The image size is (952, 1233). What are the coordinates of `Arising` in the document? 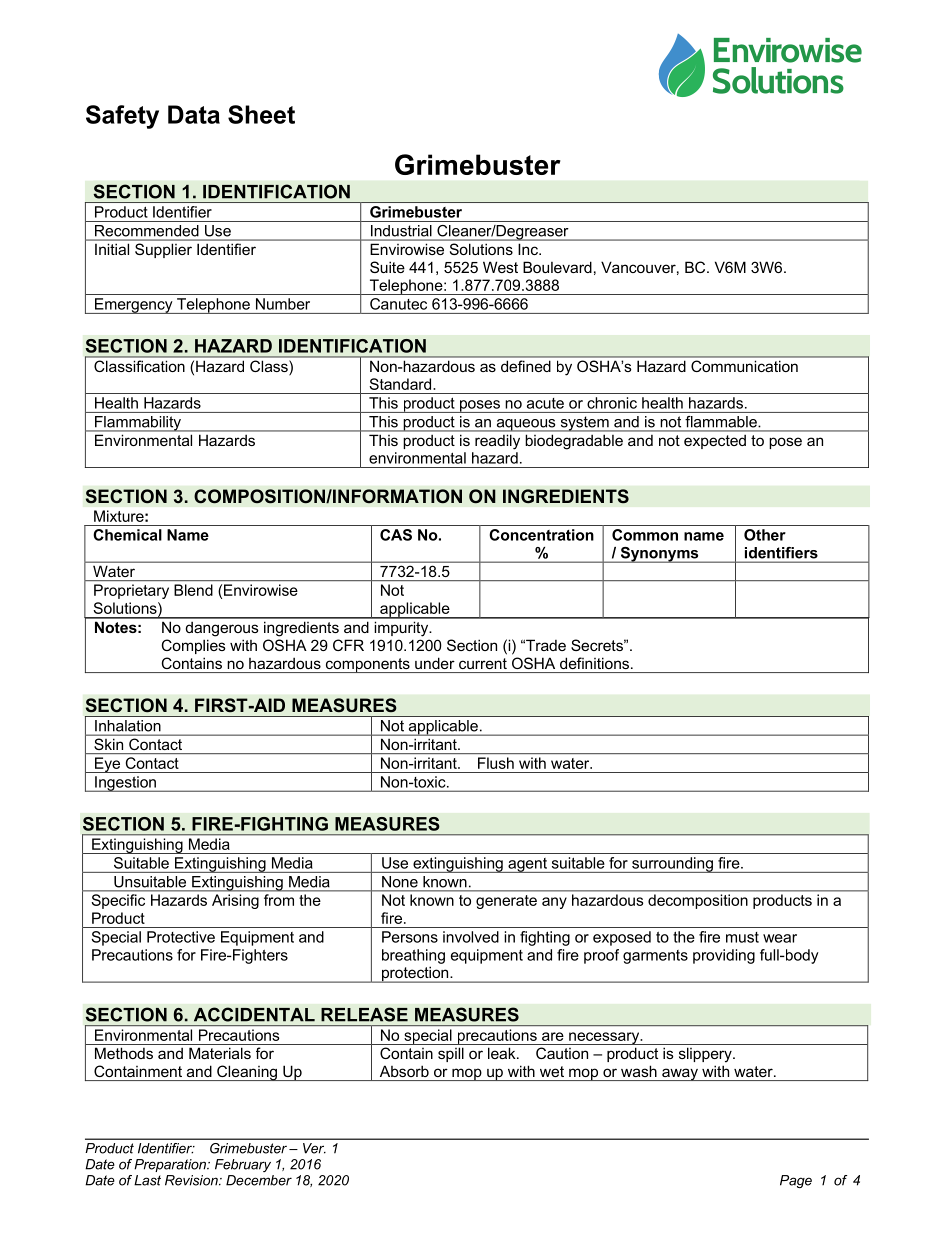 It's located at (235, 901).
